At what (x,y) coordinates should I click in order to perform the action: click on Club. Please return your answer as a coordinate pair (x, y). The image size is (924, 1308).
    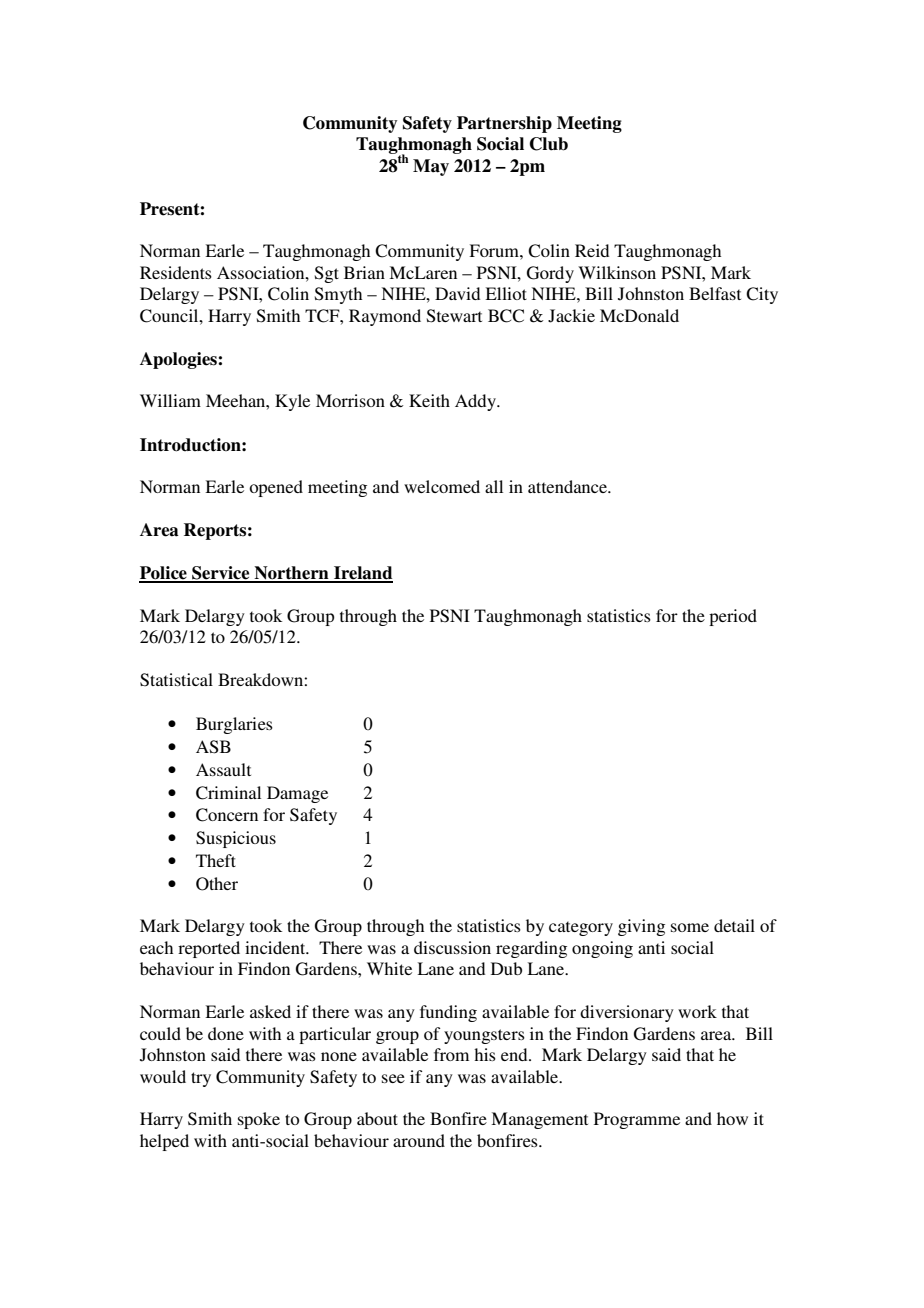
    Looking at the image, I should click on (549, 144).
